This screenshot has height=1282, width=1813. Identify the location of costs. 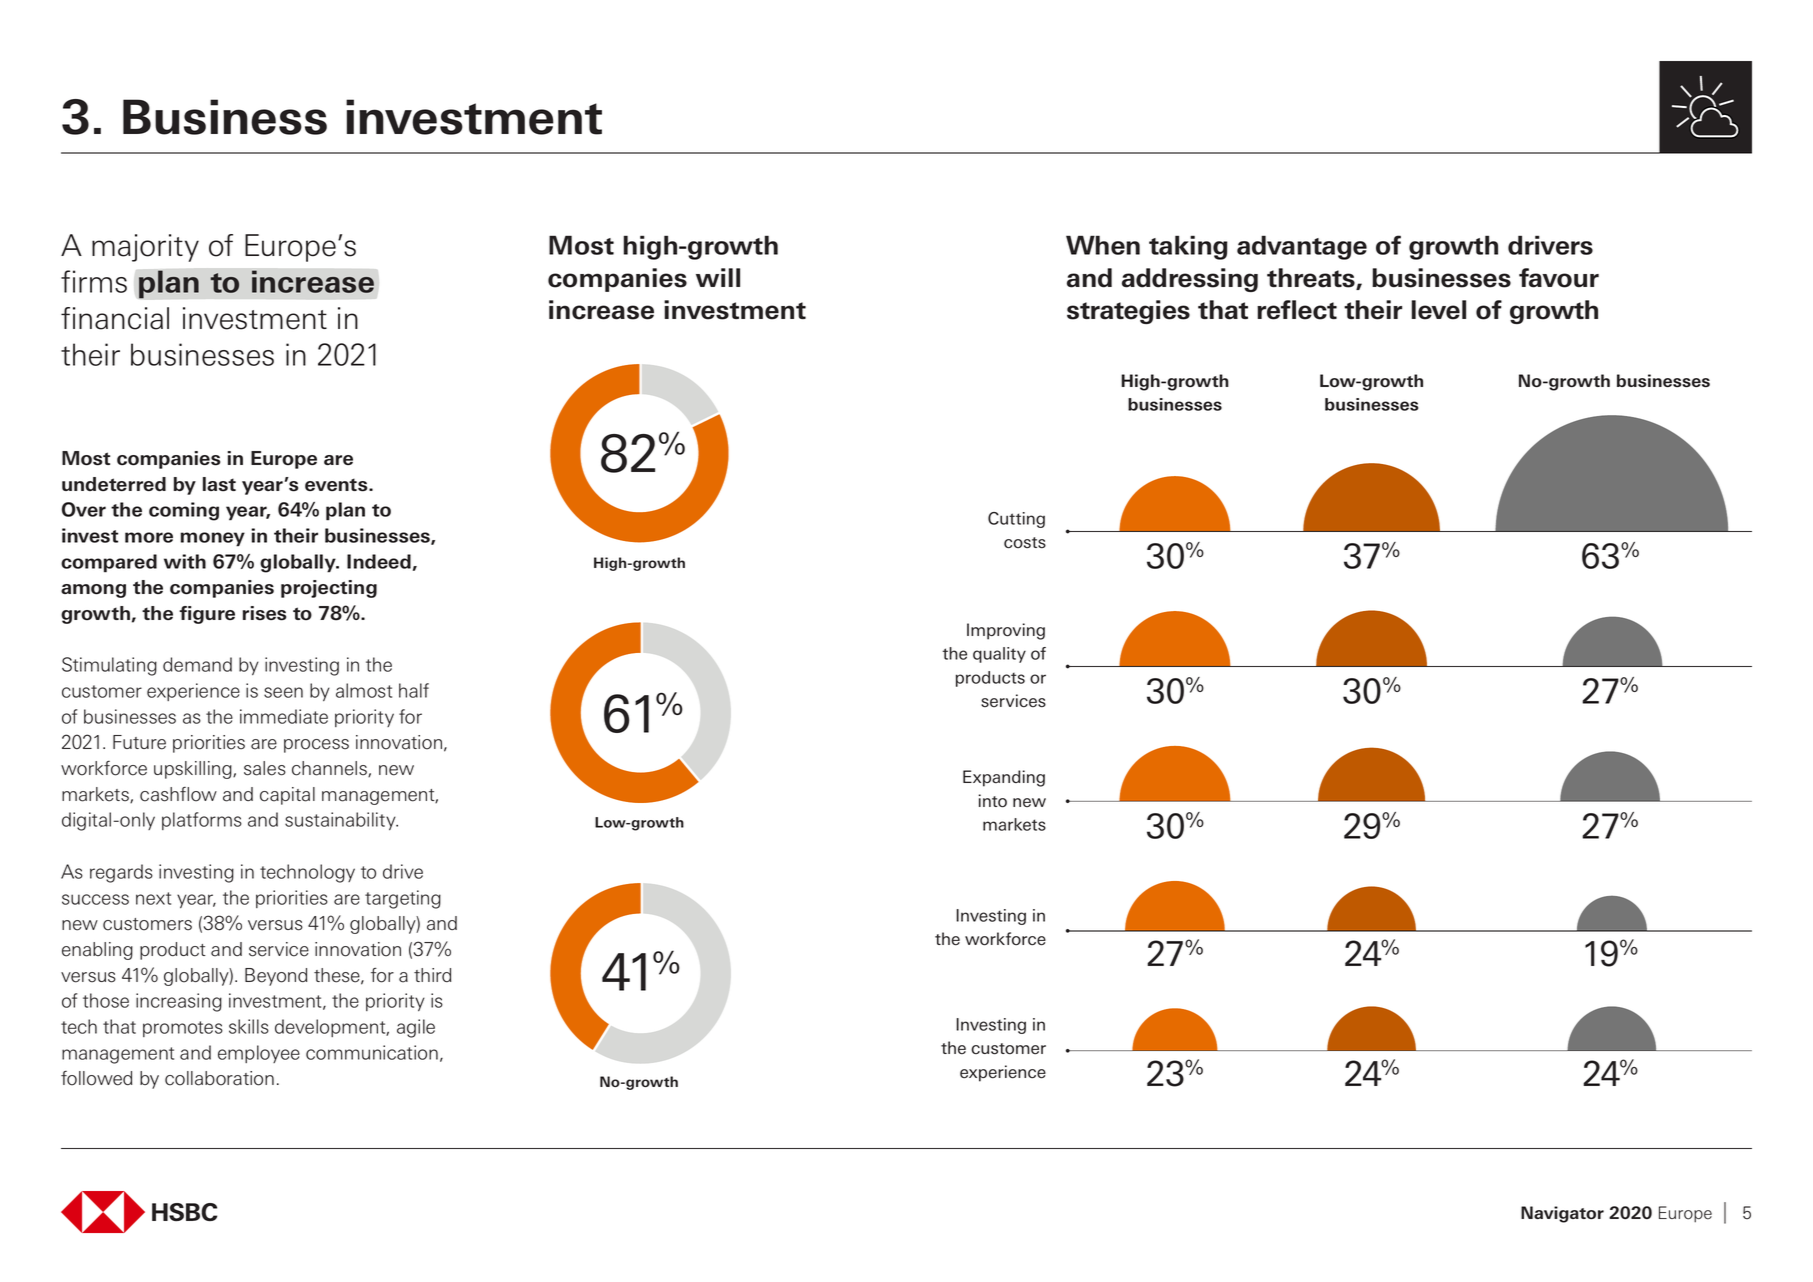
(1025, 543).
